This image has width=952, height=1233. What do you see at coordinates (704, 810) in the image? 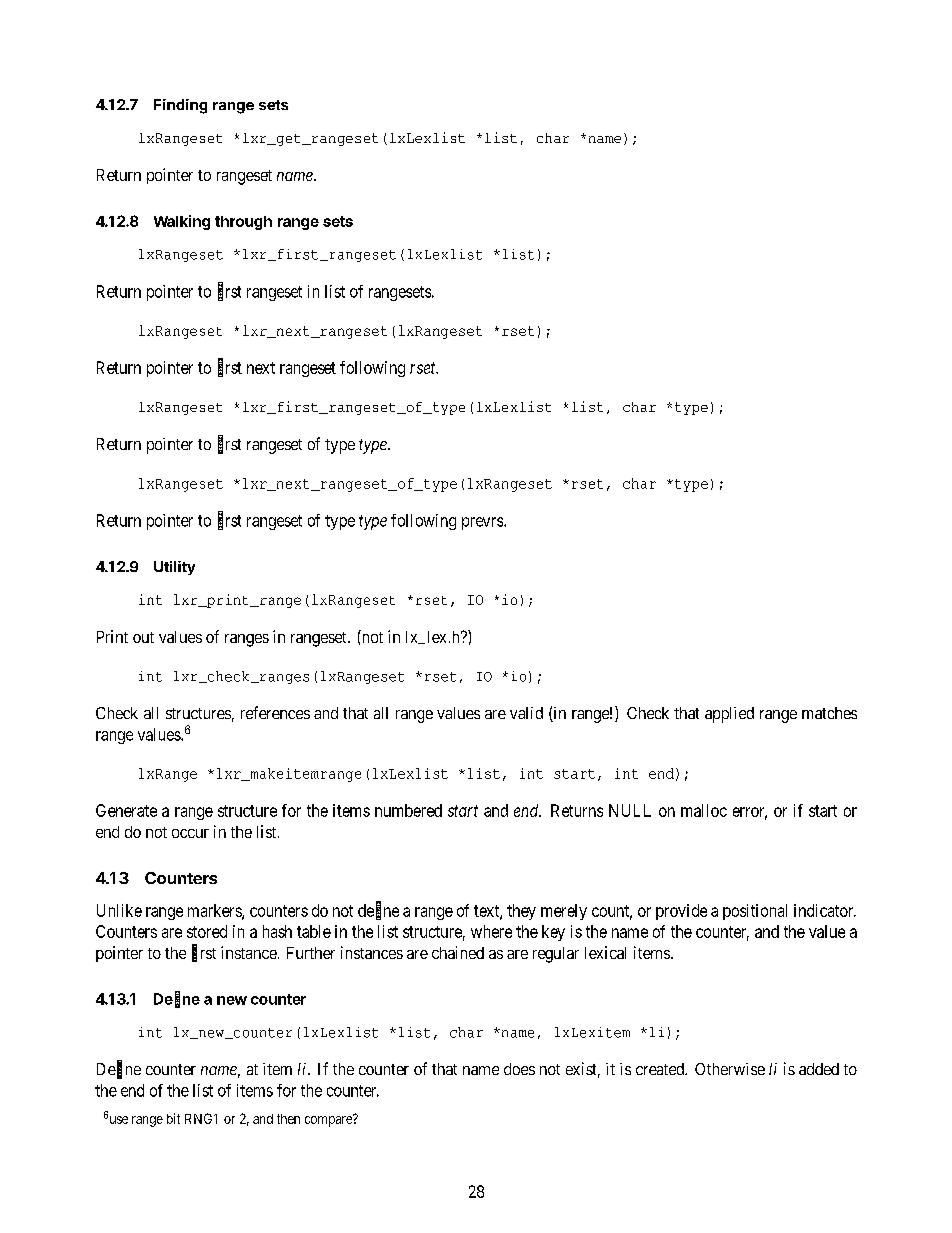
I see `malloc` at bounding box center [704, 810].
